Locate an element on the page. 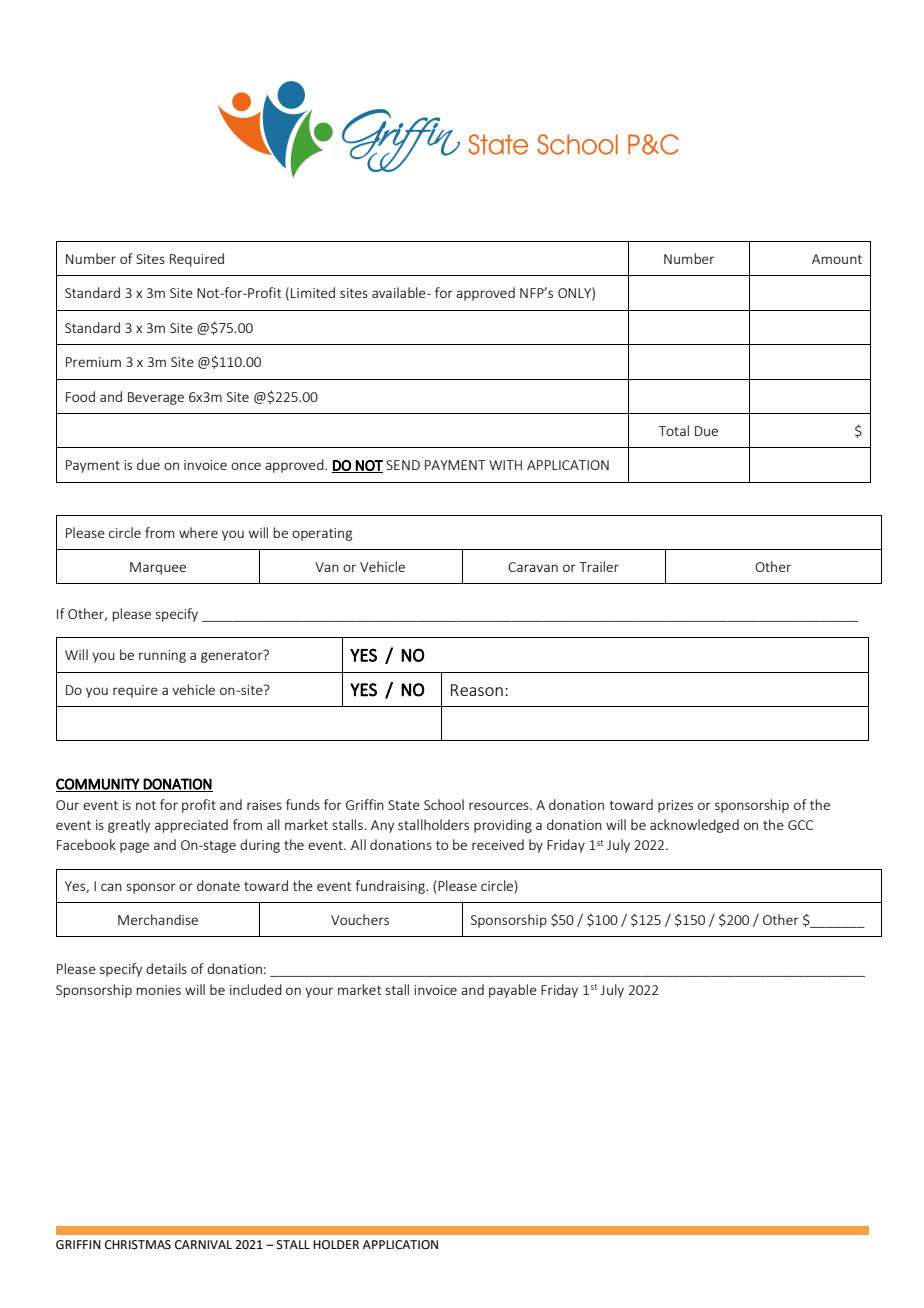 This page has width=924, height=1308. monies is located at coordinates (158, 990).
